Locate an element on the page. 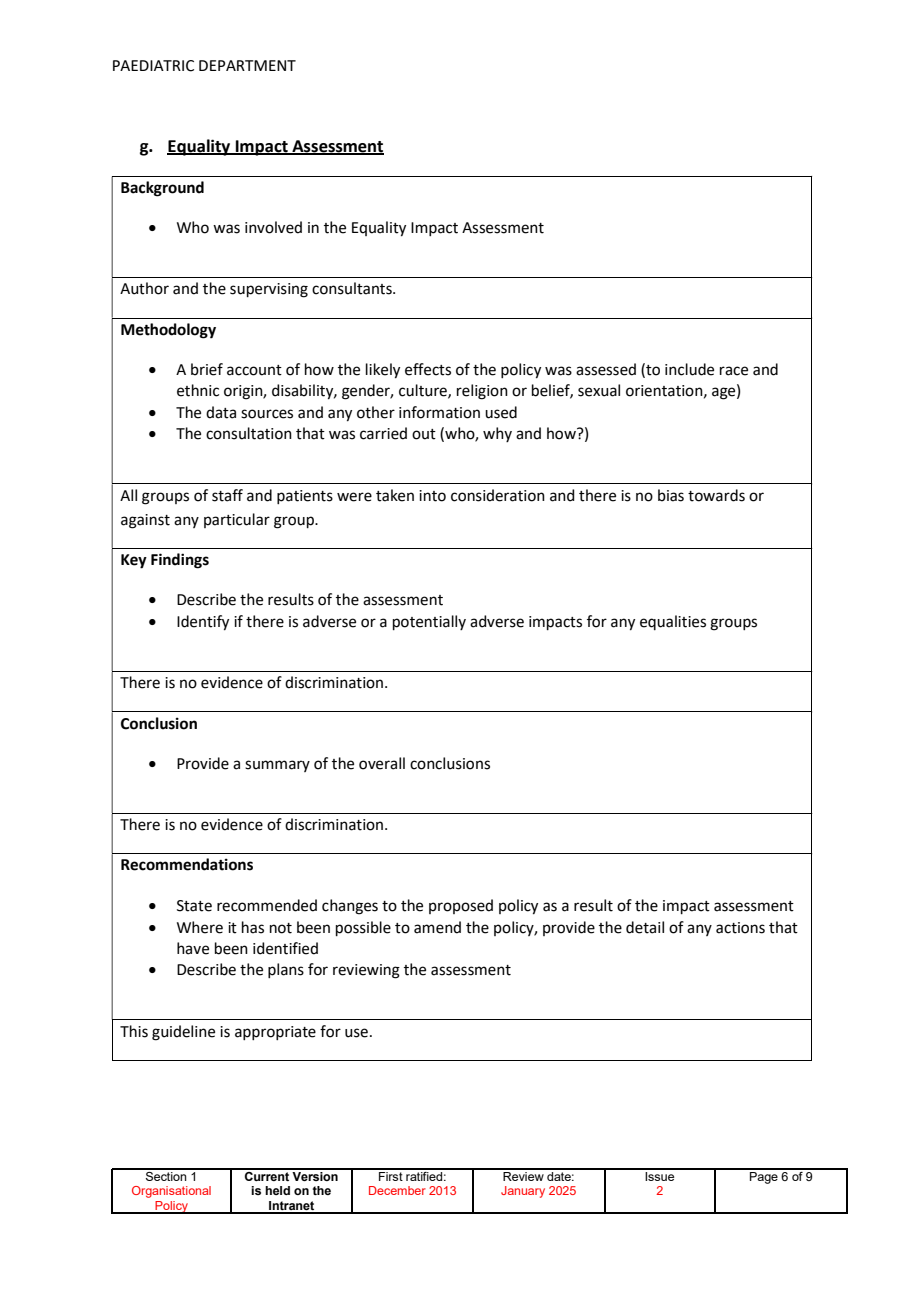 Image resolution: width=924 pixels, height=1308 pixels. involved is located at coordinates (273, 227).
